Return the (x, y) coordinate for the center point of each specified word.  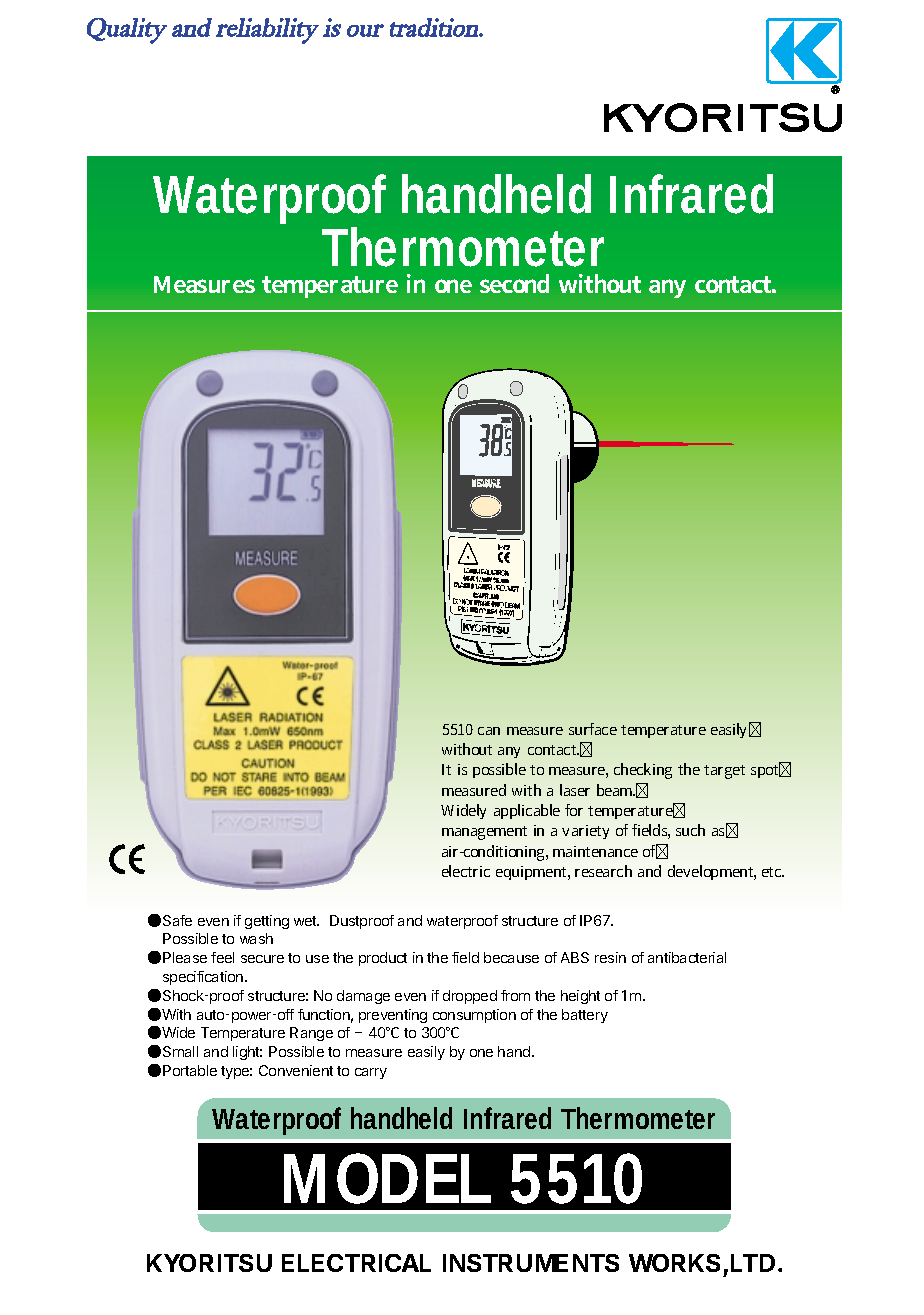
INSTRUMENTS (531, 1263)
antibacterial (687, 957)
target (724, 772)
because (511, 957)
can (489, 731)
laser (575, 790)
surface (593, 729)
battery (585, 1016)
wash (256, 938)
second (514, 283)
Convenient (296, 1070)
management (484, 833)
